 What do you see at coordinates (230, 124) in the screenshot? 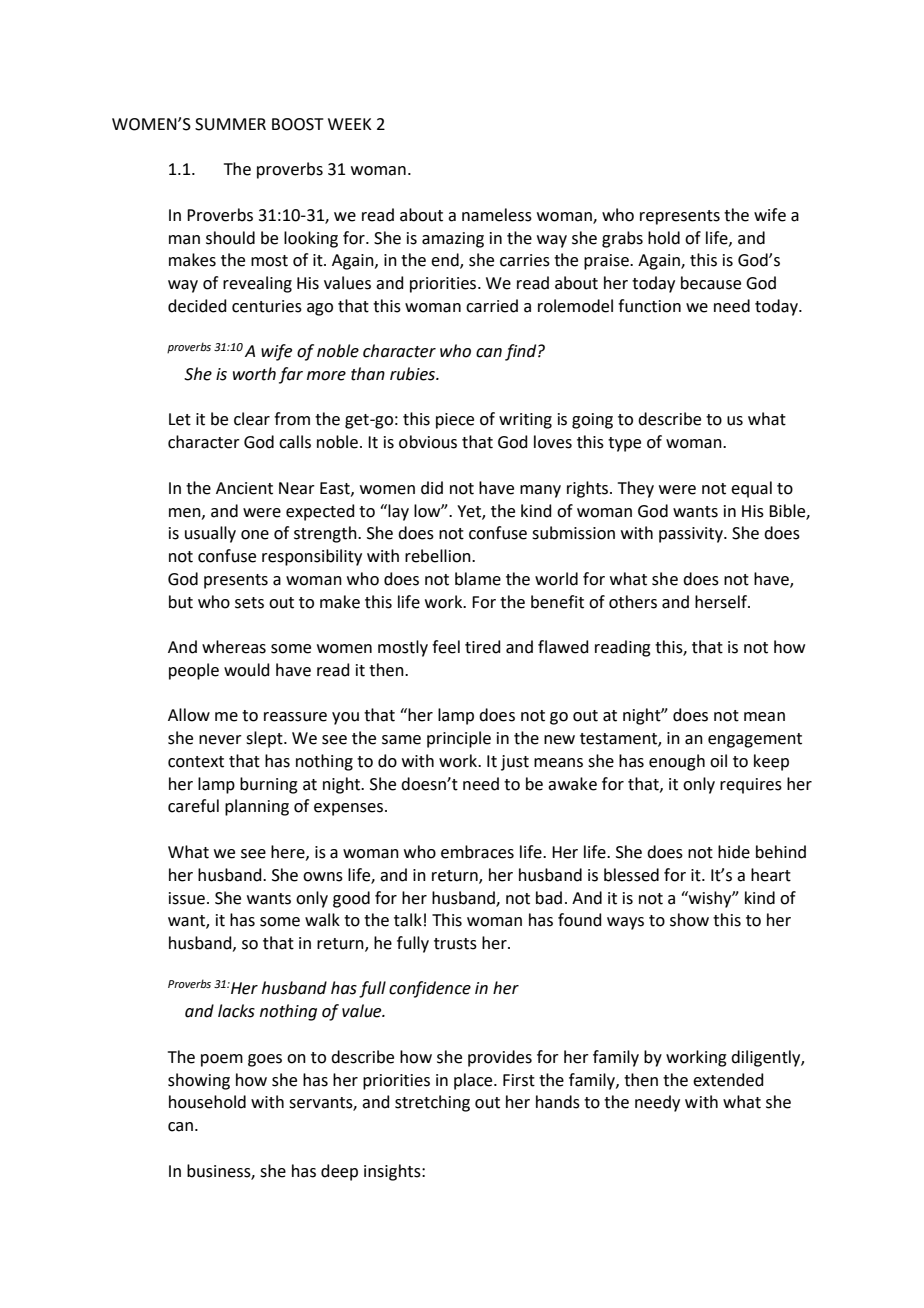
I see `SUMMER` at bounding box center [230, 124].
